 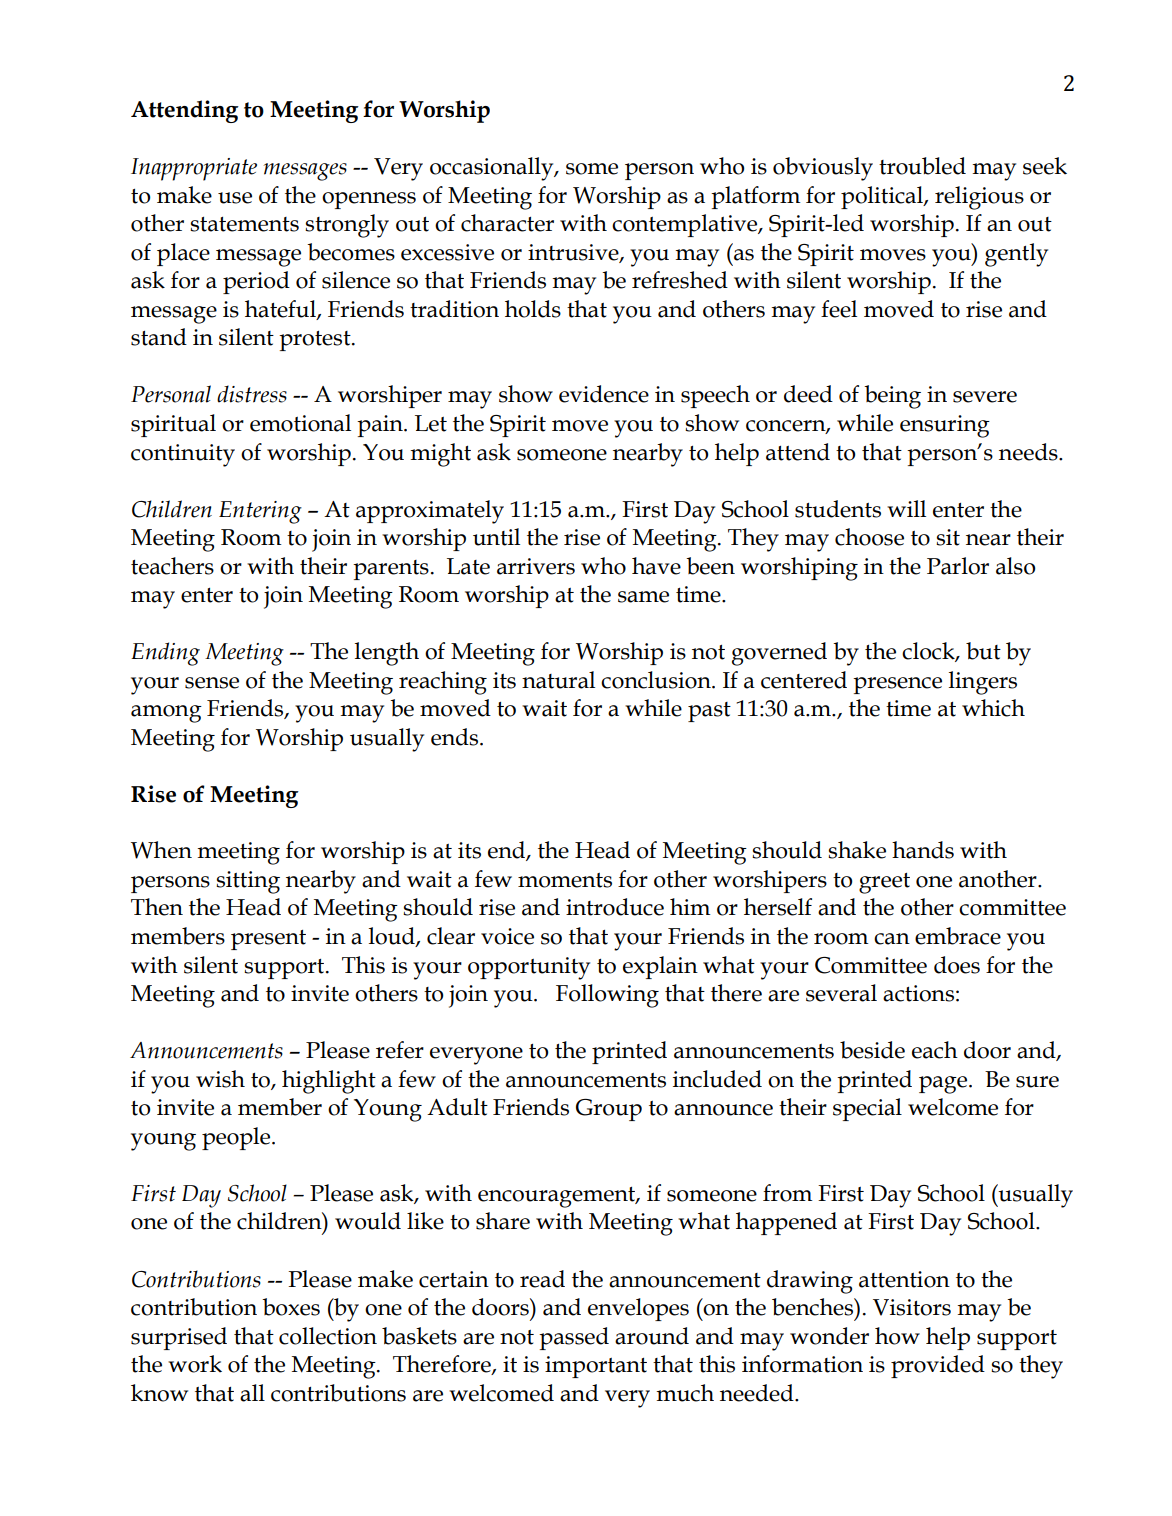 What do you see at coordinates (166, 714) in the image?
I see `among` at bounding box center [166, 714].
